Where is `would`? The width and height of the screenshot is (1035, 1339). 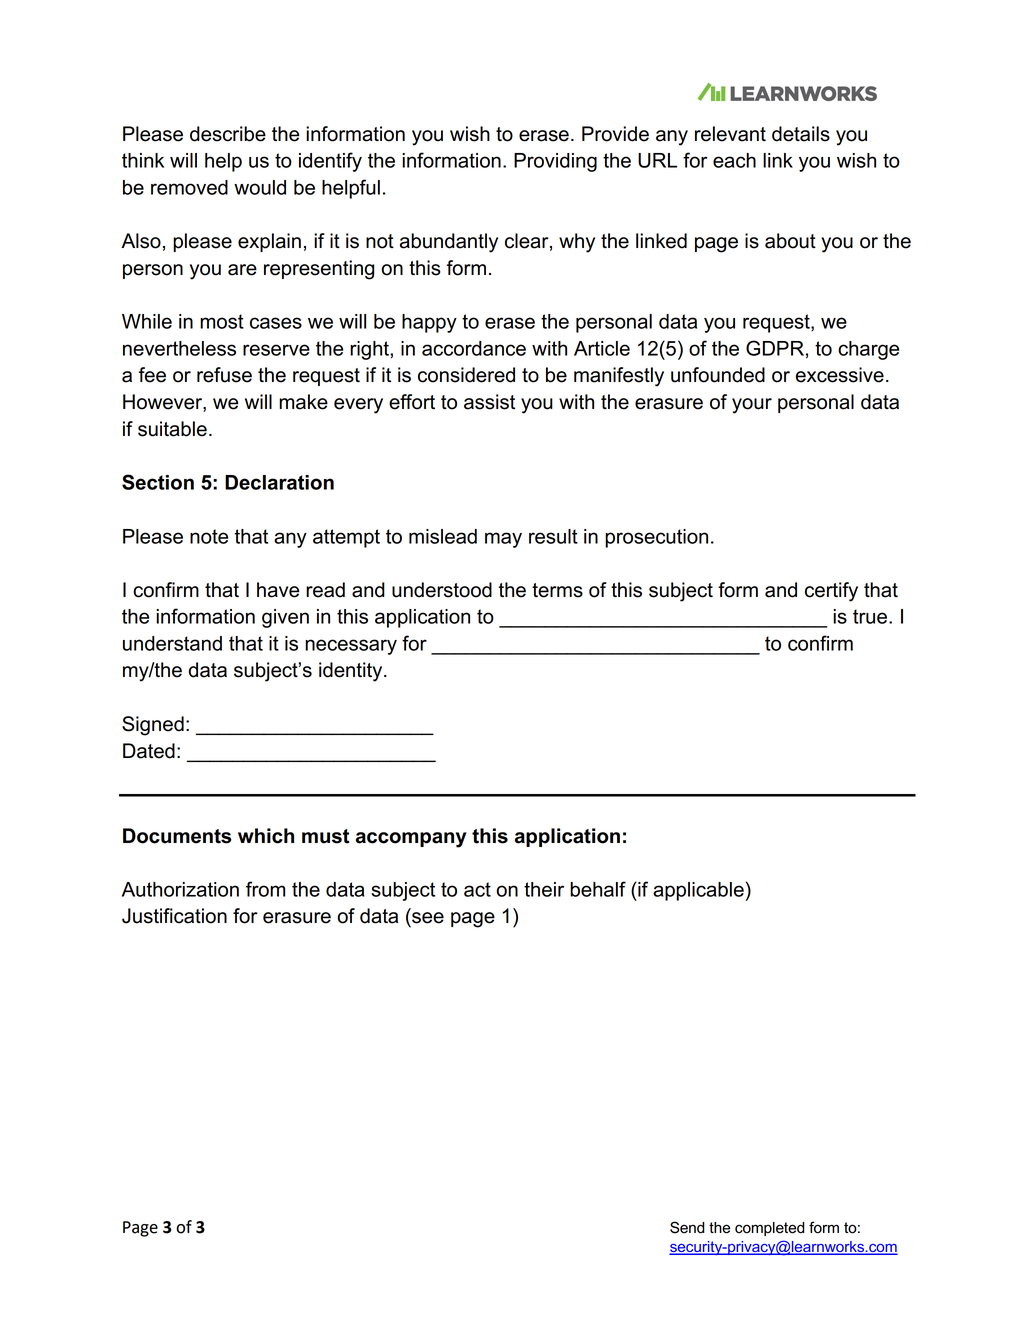 would is located at coordinates (260, 187).
